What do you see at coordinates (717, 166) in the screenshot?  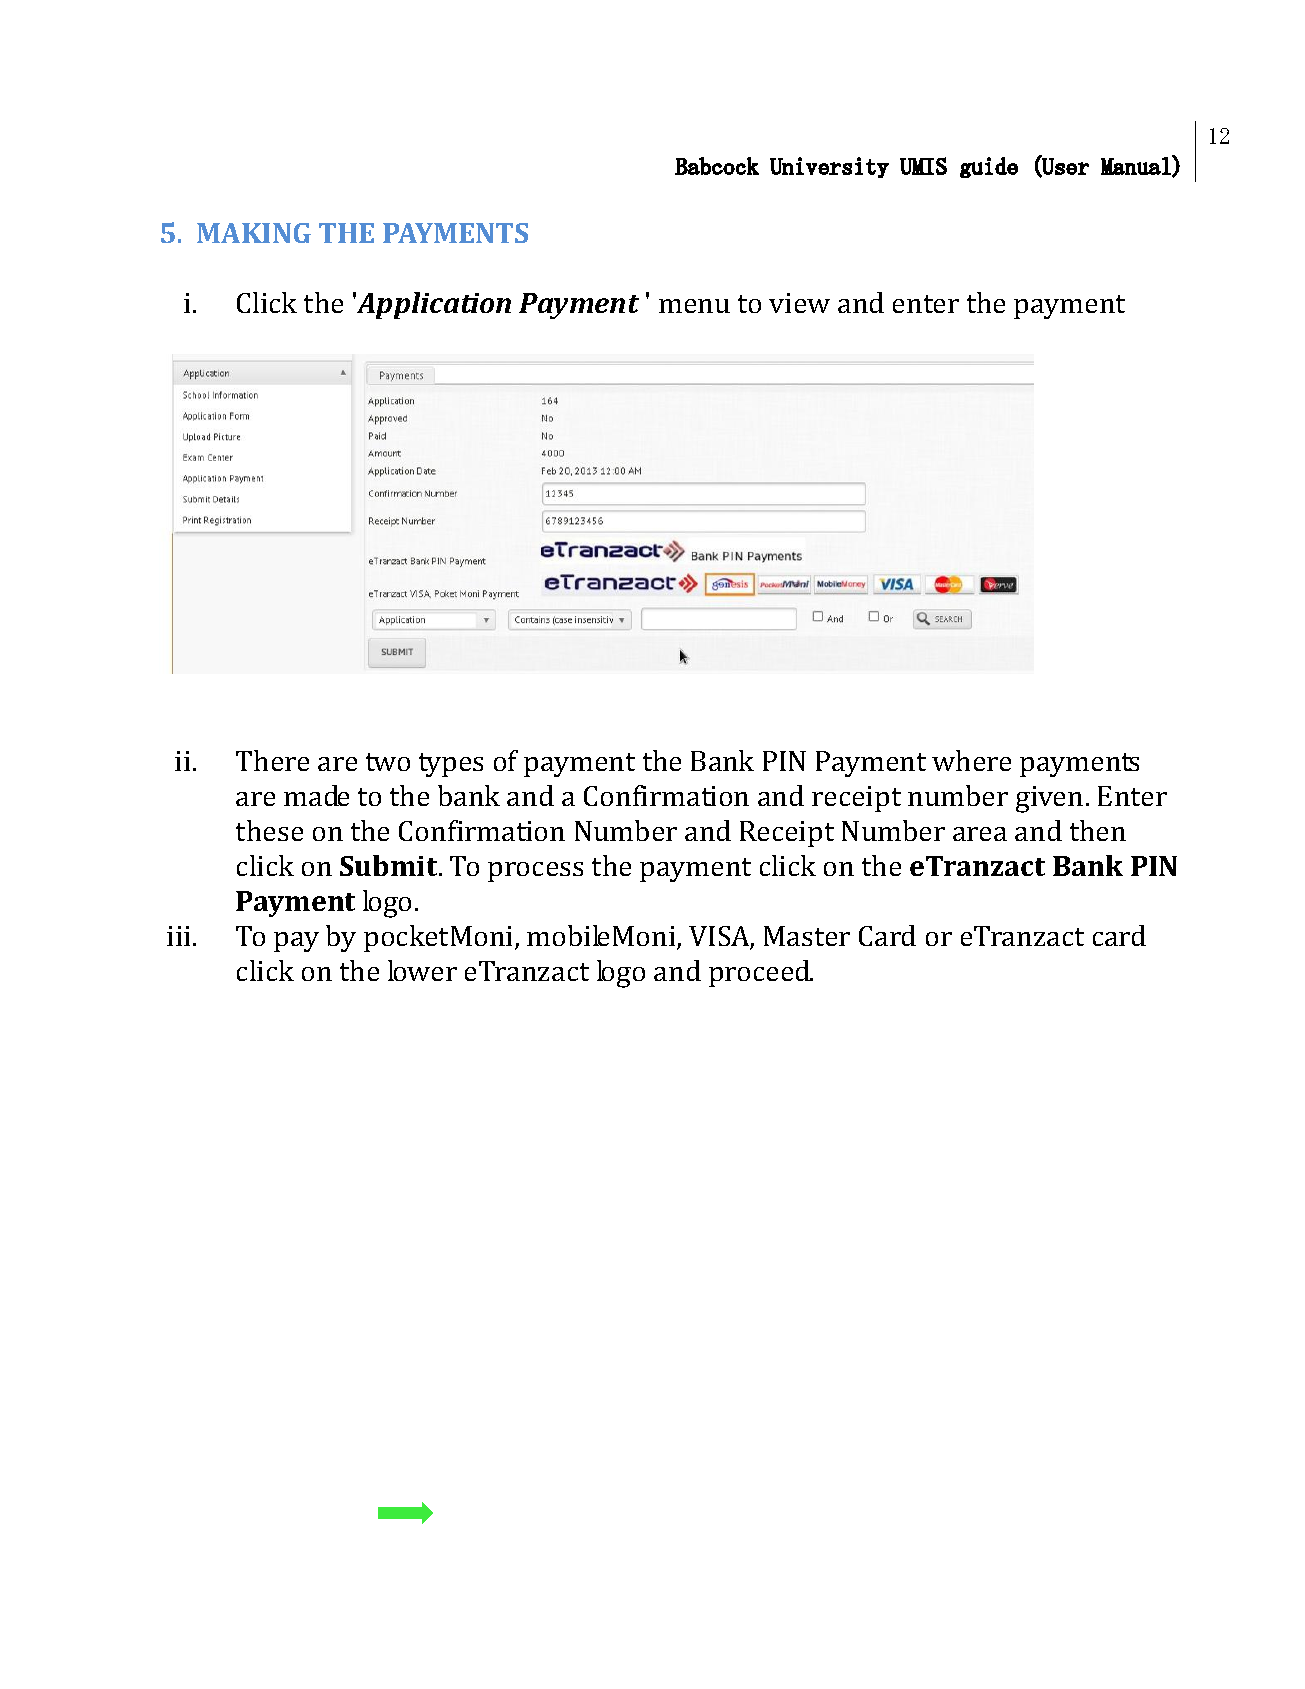 I see `Babcock` at bounding box center [717, 166].
